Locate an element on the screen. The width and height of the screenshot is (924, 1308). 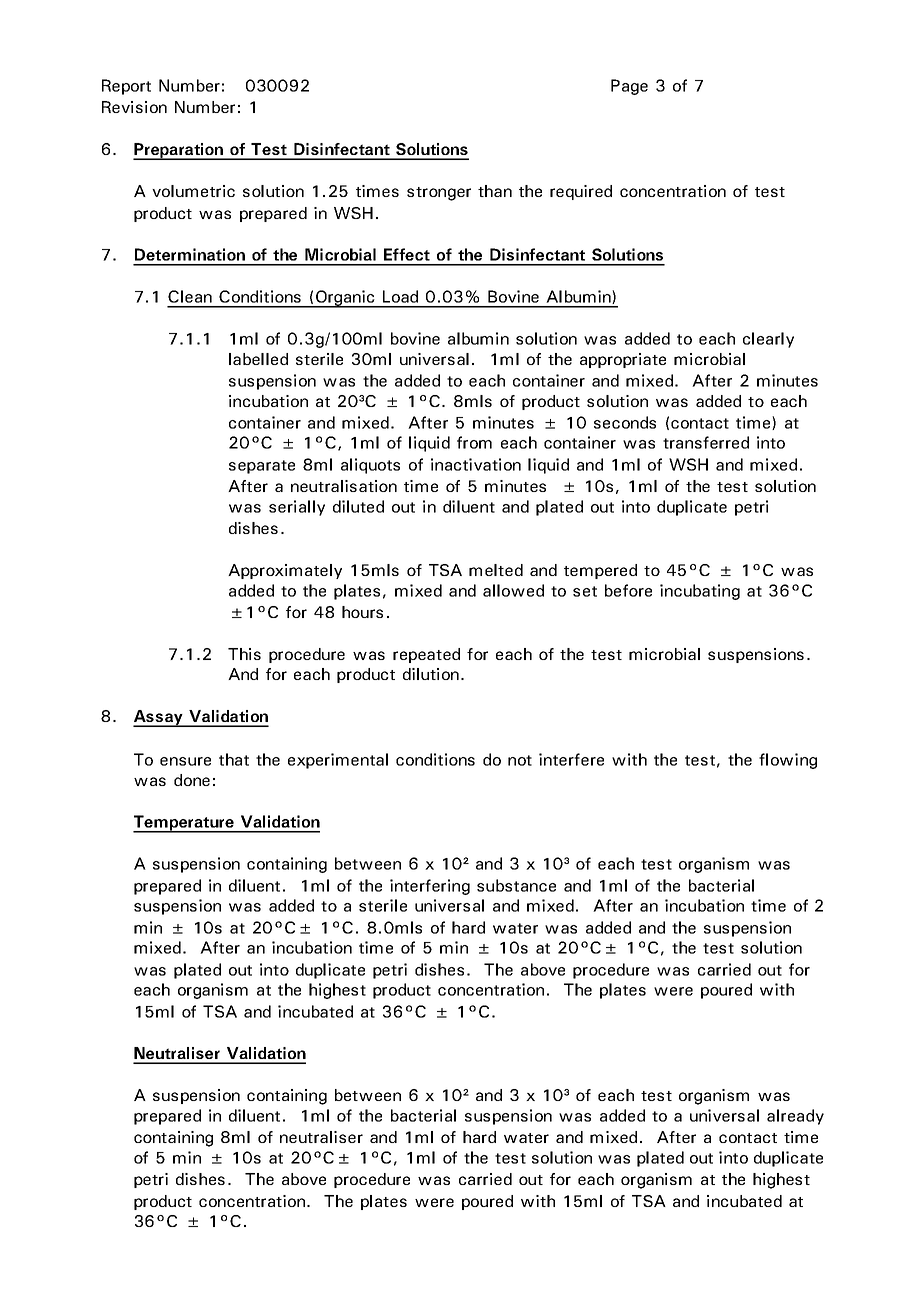
Temperature is located at coordinates (184, 824).
